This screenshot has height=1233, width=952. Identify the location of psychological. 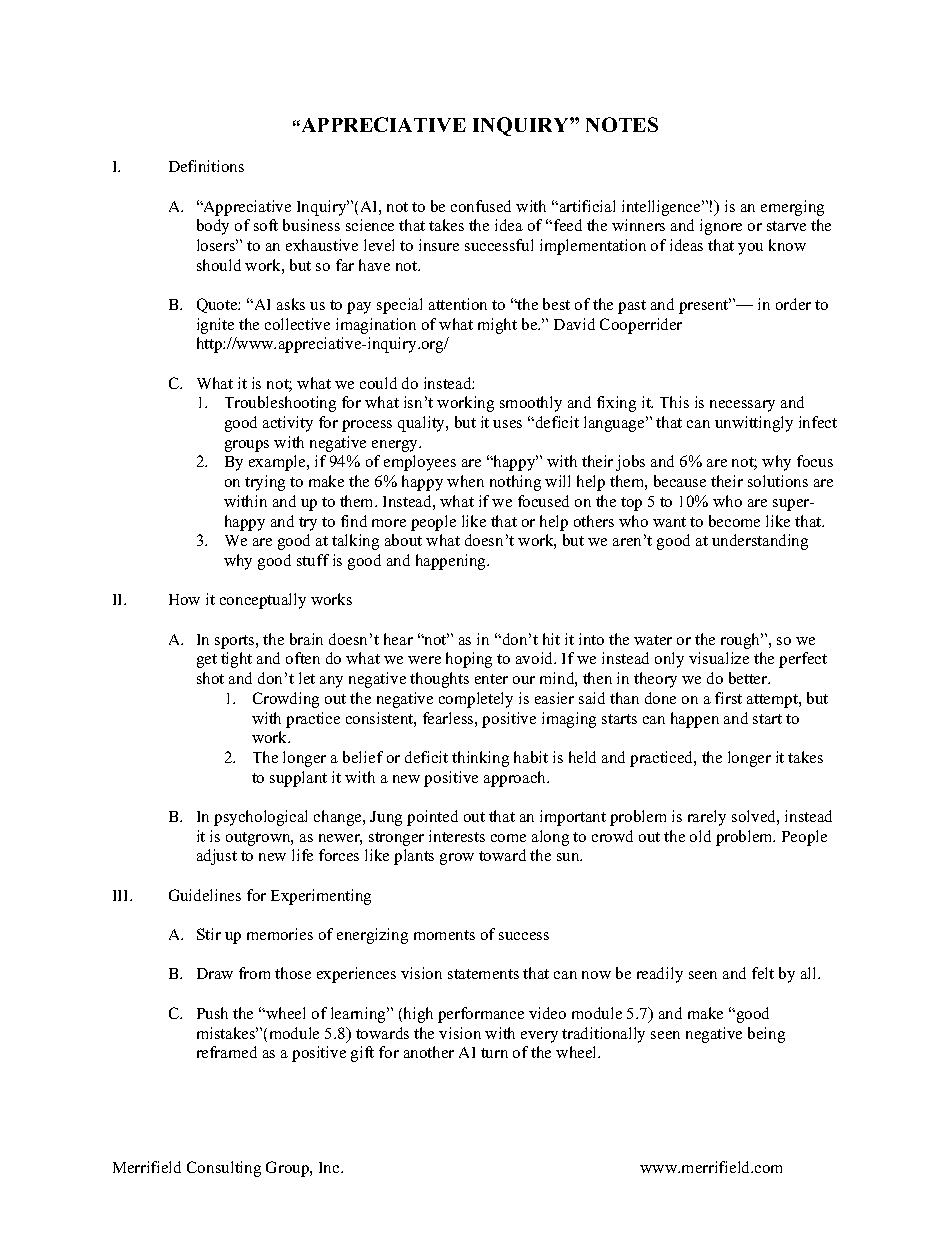
(260, 818).
